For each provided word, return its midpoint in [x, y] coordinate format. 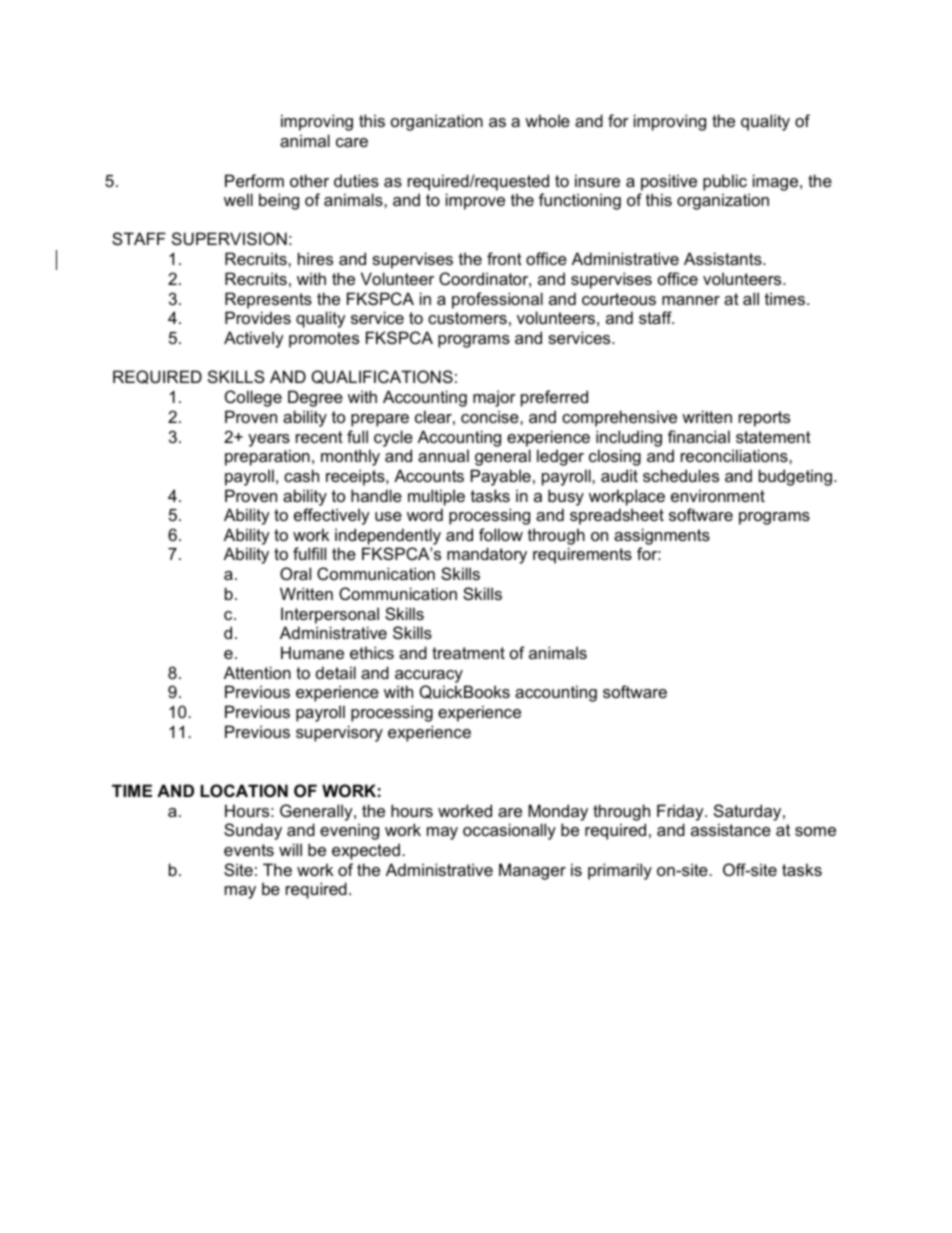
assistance [731, 829]
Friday [681, 812]
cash [301, 475]
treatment [468, 653]
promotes [324, 340]
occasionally [509, 831]
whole [547, 120]
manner [691, 300]
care [352, 142]
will [290, 849]
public [725, 182]
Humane [312, 652]
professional [497, 300]
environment [718, 495]
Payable [501, 477]
